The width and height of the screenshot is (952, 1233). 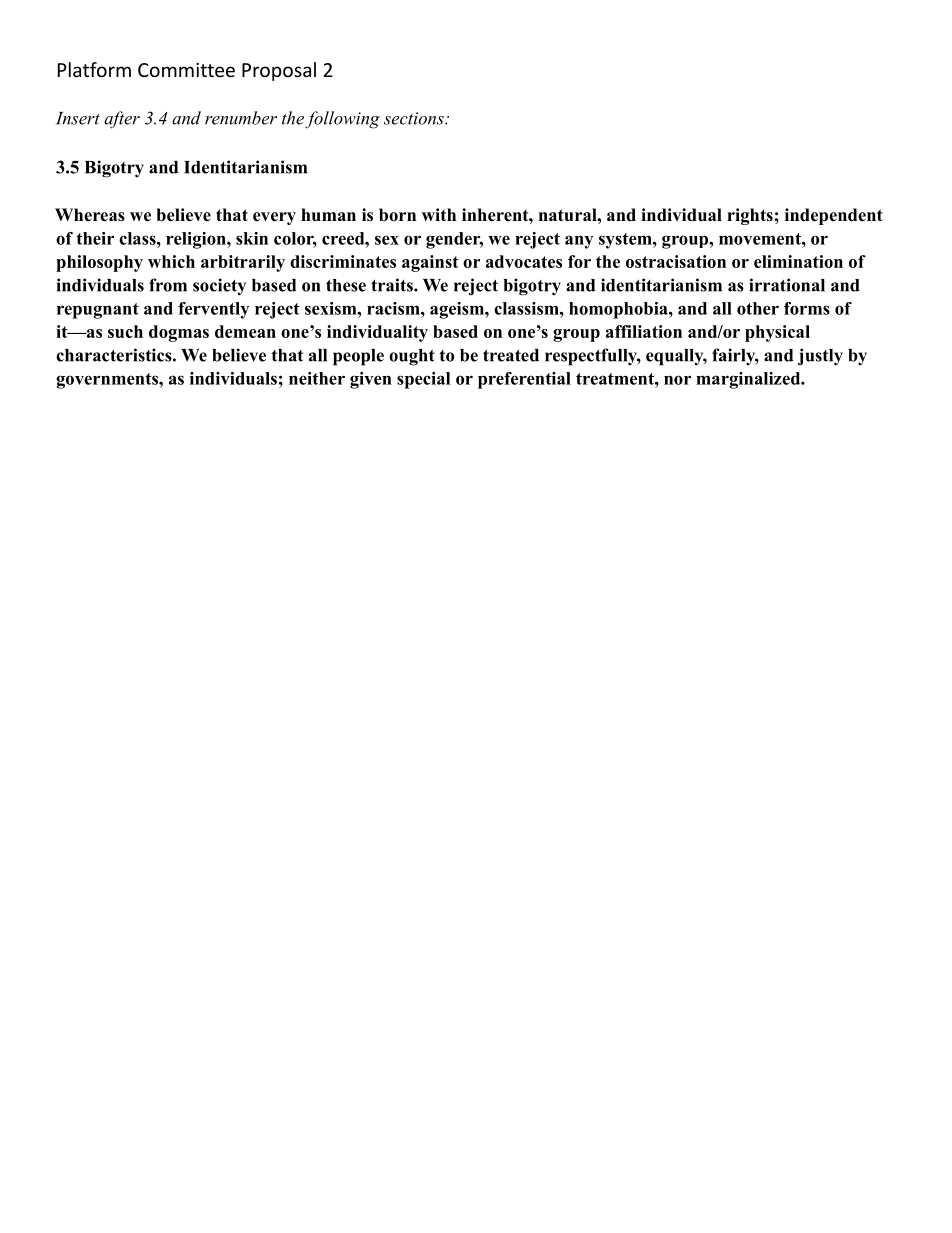 What do you see at coordinates (108, 381) in the screenshot?
I see `governments` at bounding box center [108, 381].
